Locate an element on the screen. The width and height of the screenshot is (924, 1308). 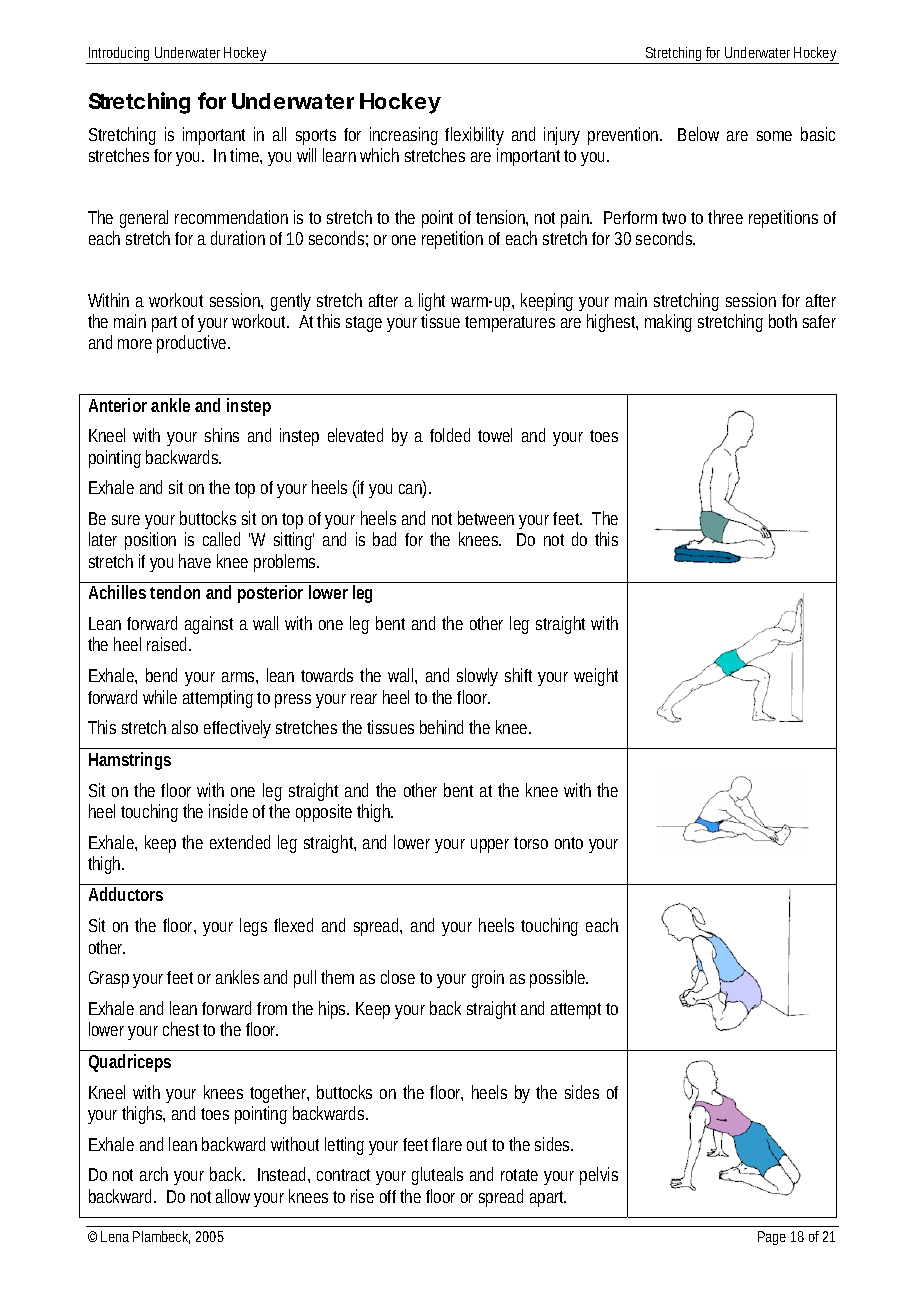
some is located at coordinates (774, 136).
